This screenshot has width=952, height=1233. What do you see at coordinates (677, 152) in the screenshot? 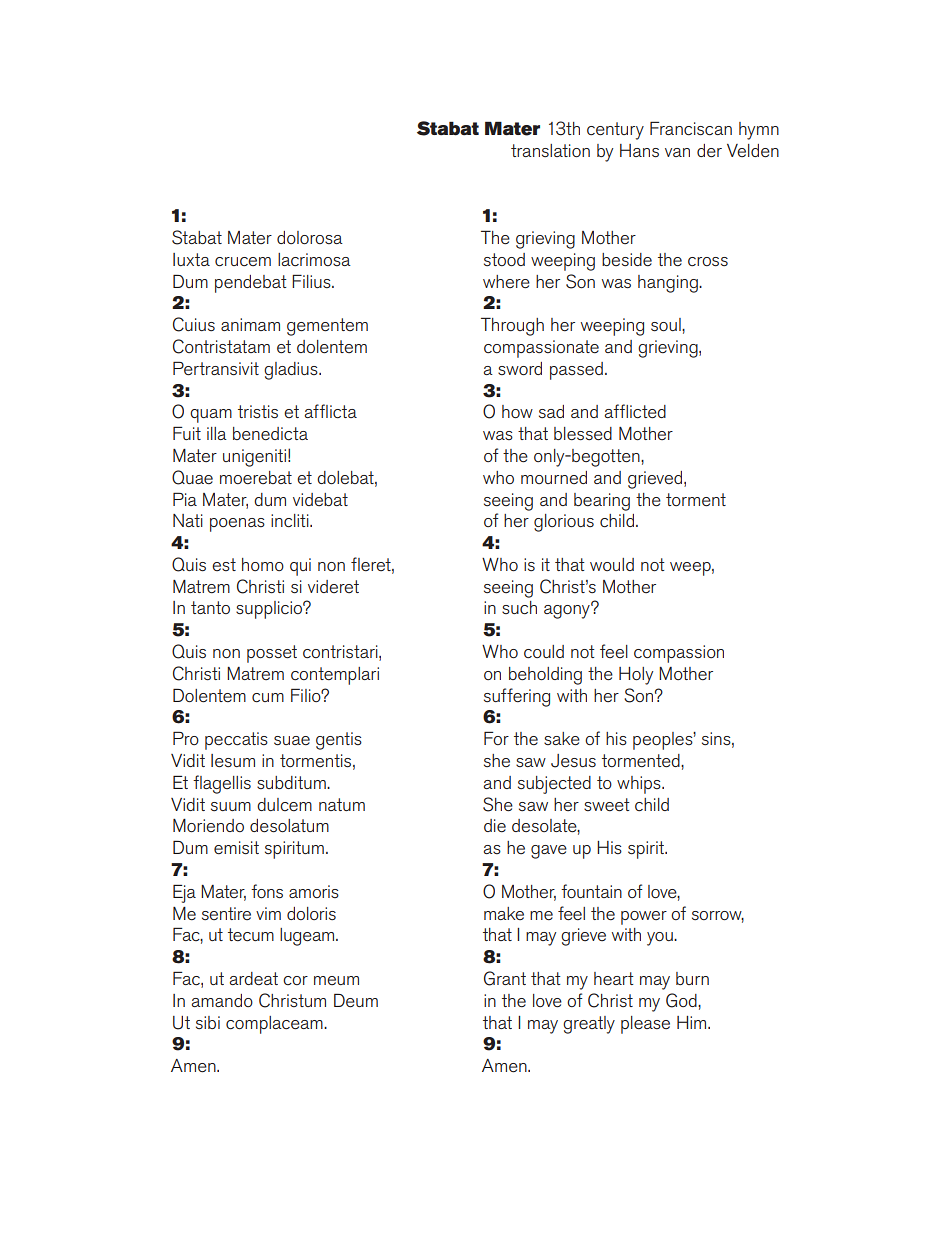
I see `van` at bounding box center [677, 152].
